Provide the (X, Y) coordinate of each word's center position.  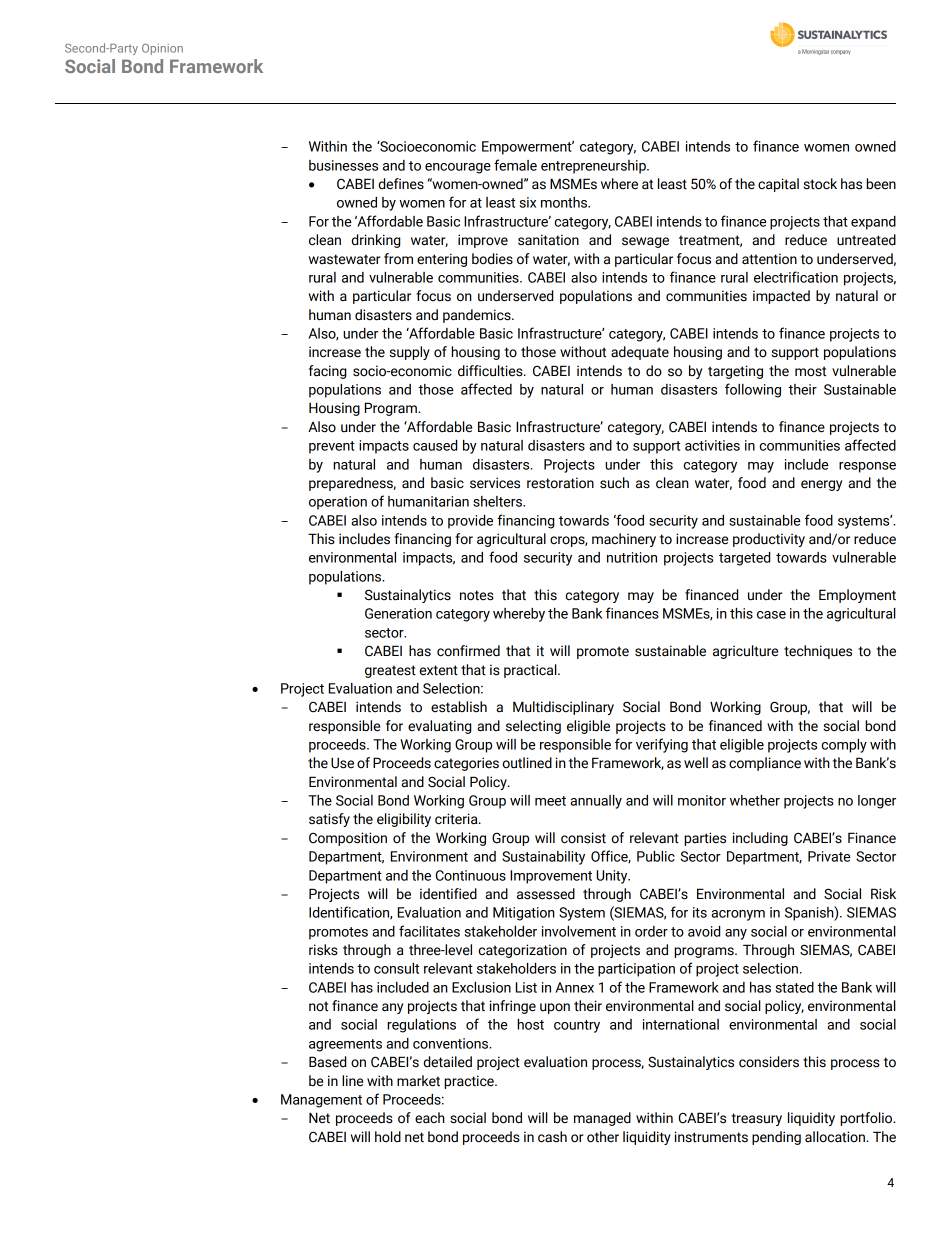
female (515, 165)
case (771, 615)
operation (338, 503)
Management (321, 1101)
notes (477, 595)
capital (778, 185)
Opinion (162, 49)
